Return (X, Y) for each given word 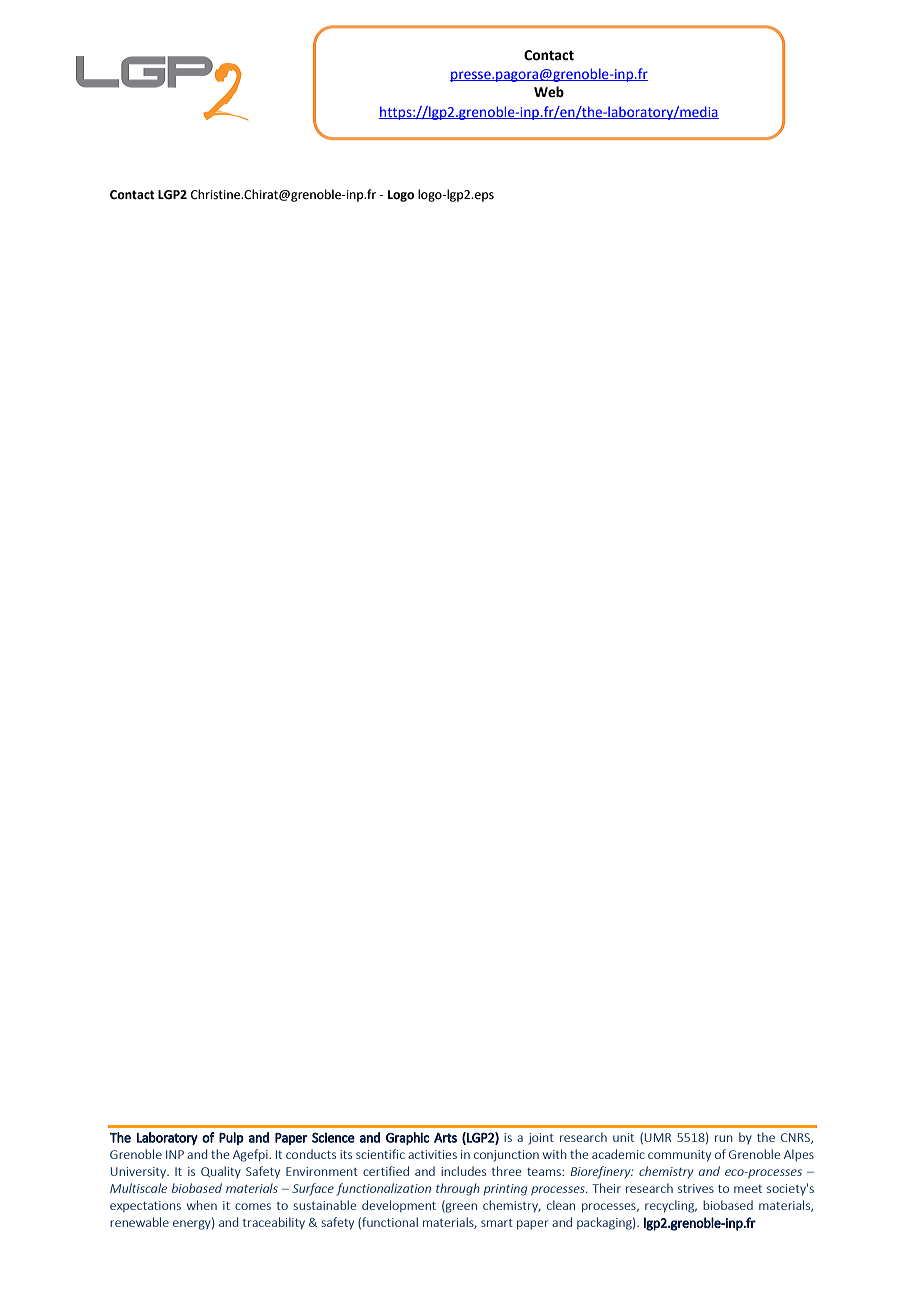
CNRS (797, 1138)
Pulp (231, 1138)
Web (549, 92)
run (724, 1138)
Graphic (408, 1138)
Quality (221, 1172)
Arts (445, 1138)
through (458, 1189)
